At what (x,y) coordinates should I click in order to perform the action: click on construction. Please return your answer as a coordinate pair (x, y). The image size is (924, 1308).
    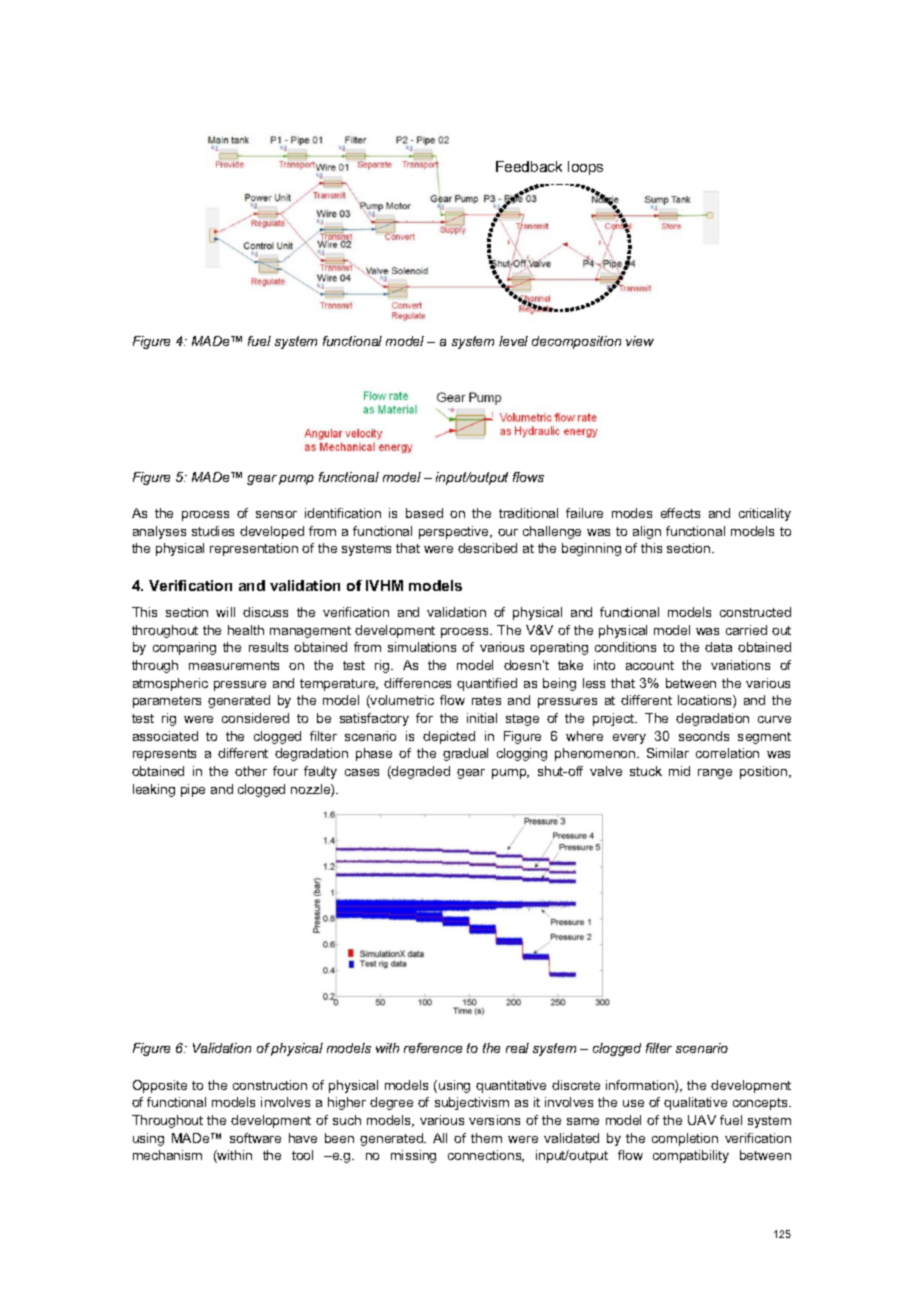
    Looking at the image, I should click on (270, 1085).
